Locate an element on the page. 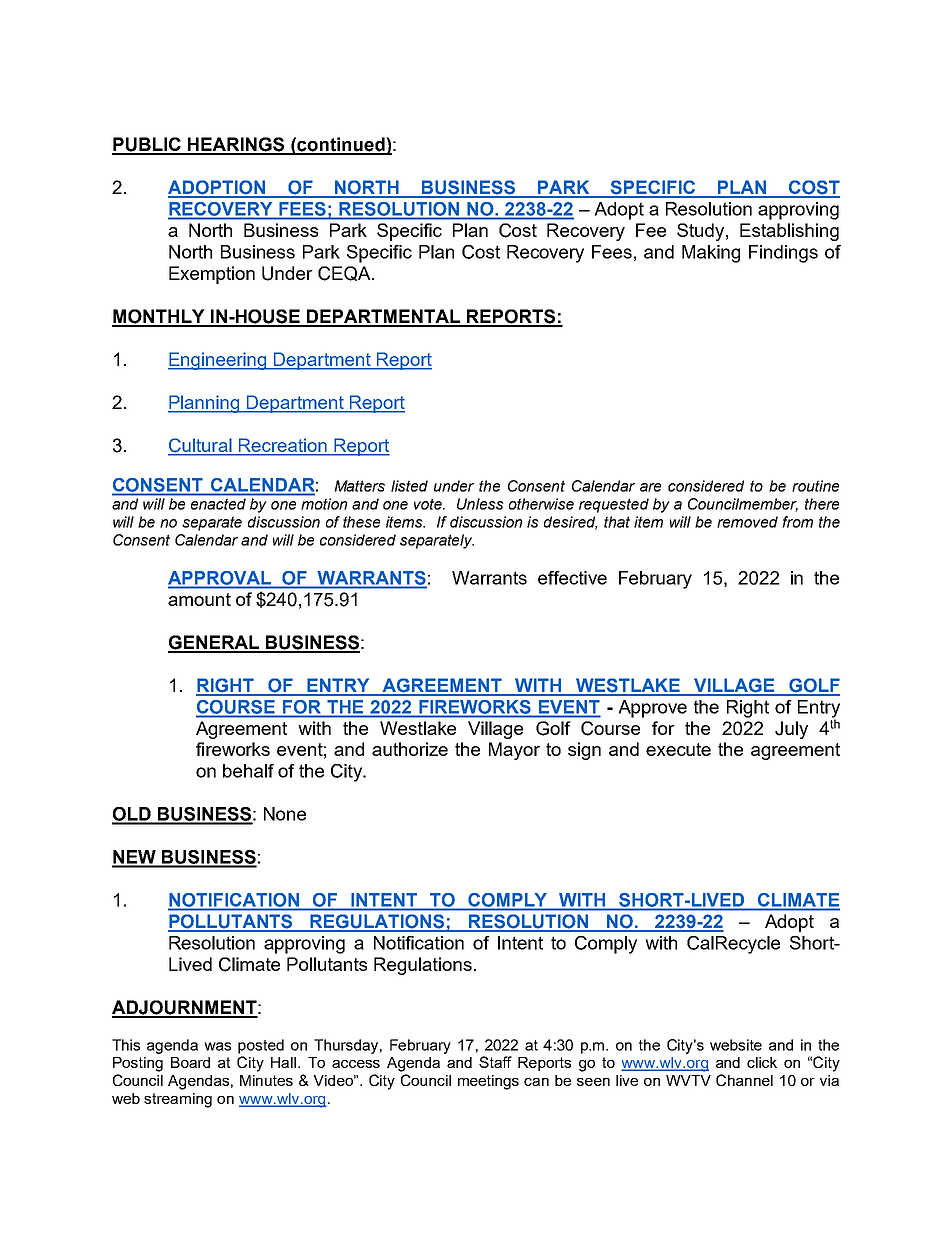 This image has height=1233, width=952. HEARINGS is located at coordinates (236, 145).
